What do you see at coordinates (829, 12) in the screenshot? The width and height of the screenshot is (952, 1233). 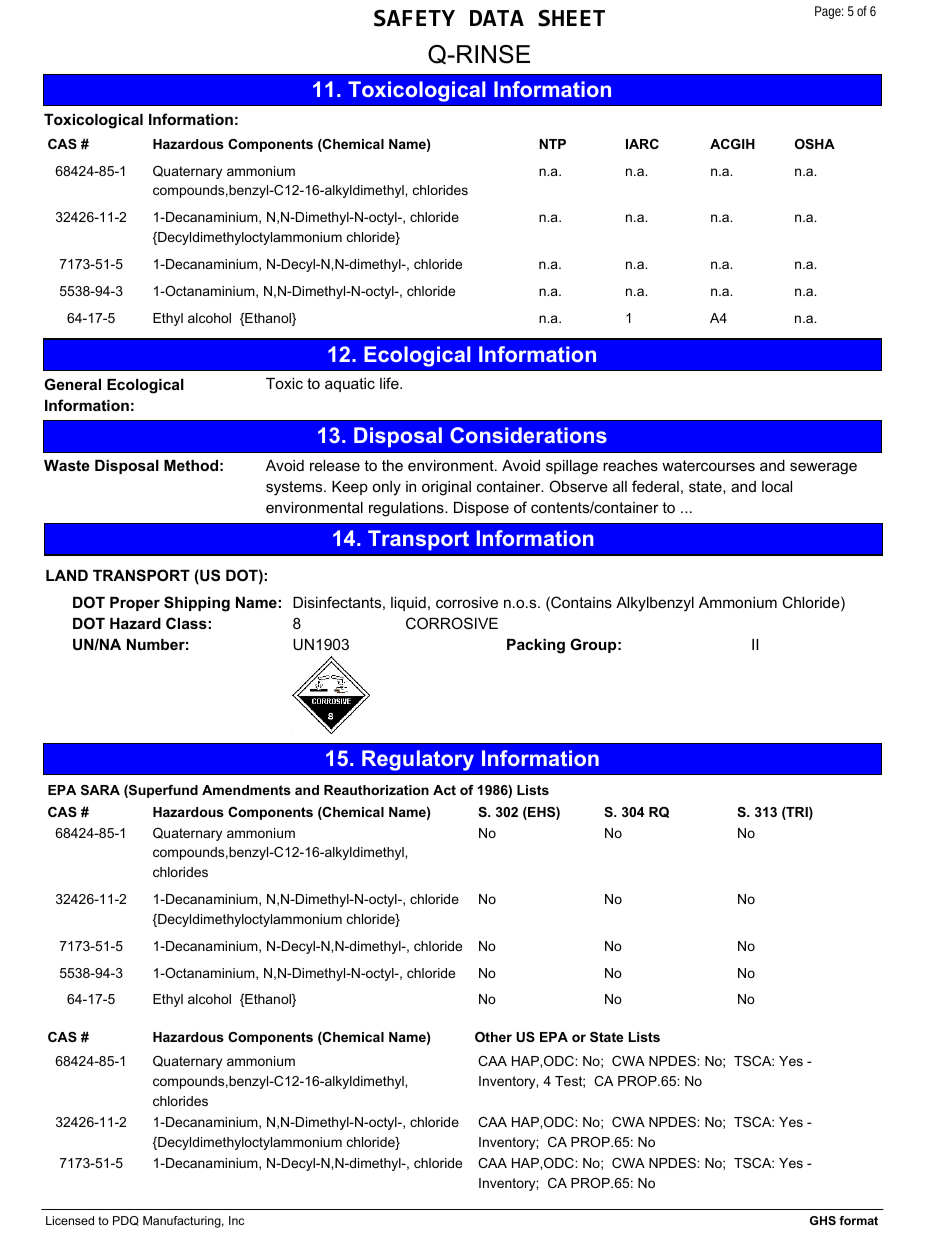 I see `Page` at bounding box center [829, 12].
